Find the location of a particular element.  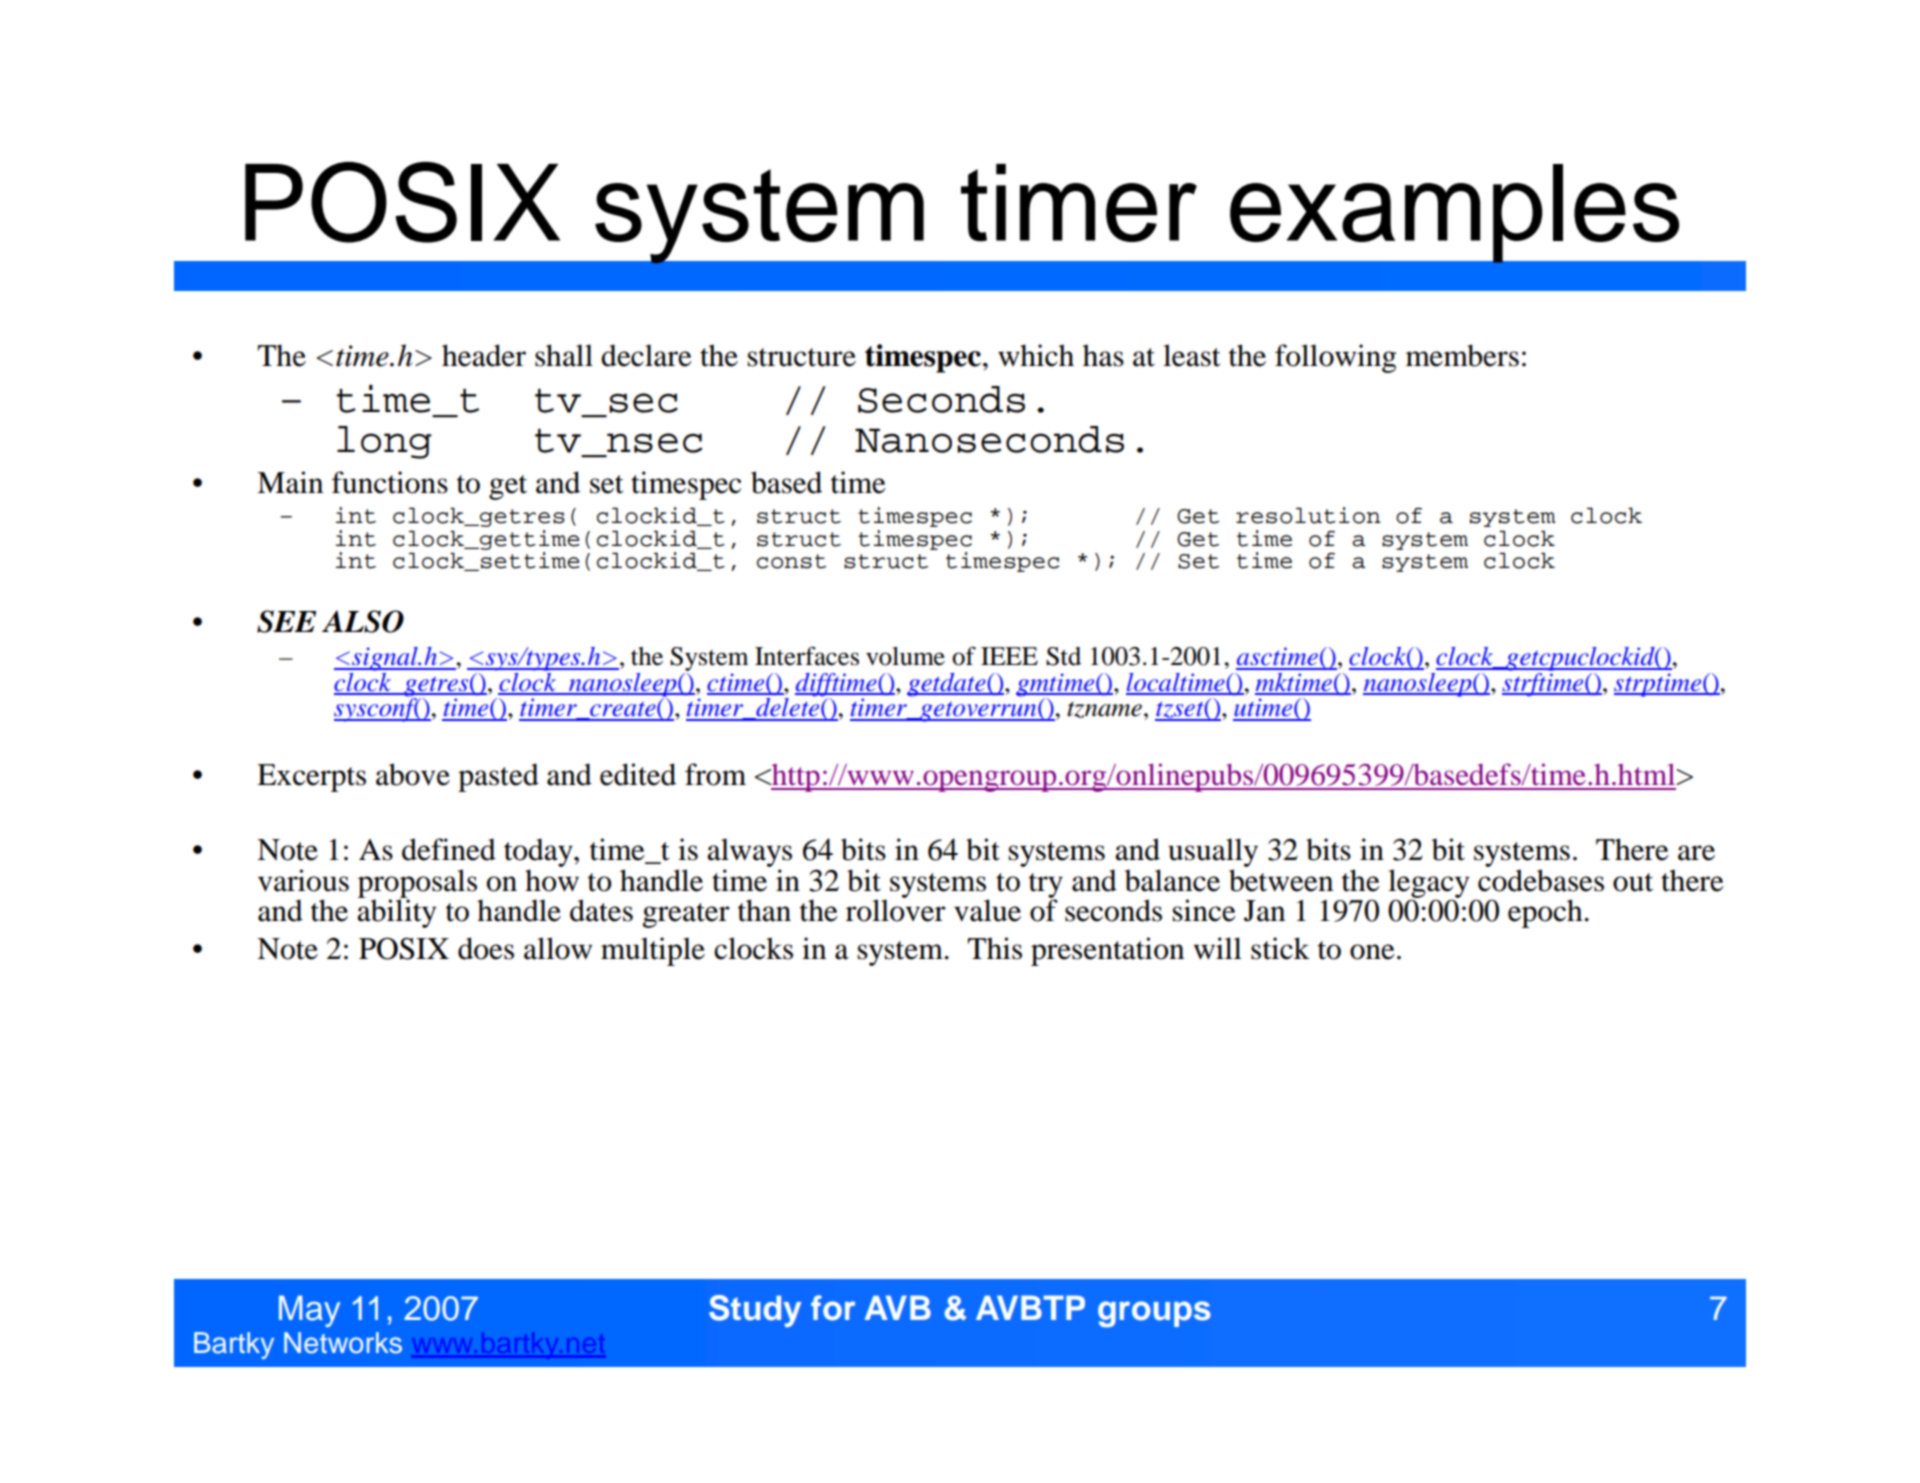

for is located at coordinates (833, 1308).
